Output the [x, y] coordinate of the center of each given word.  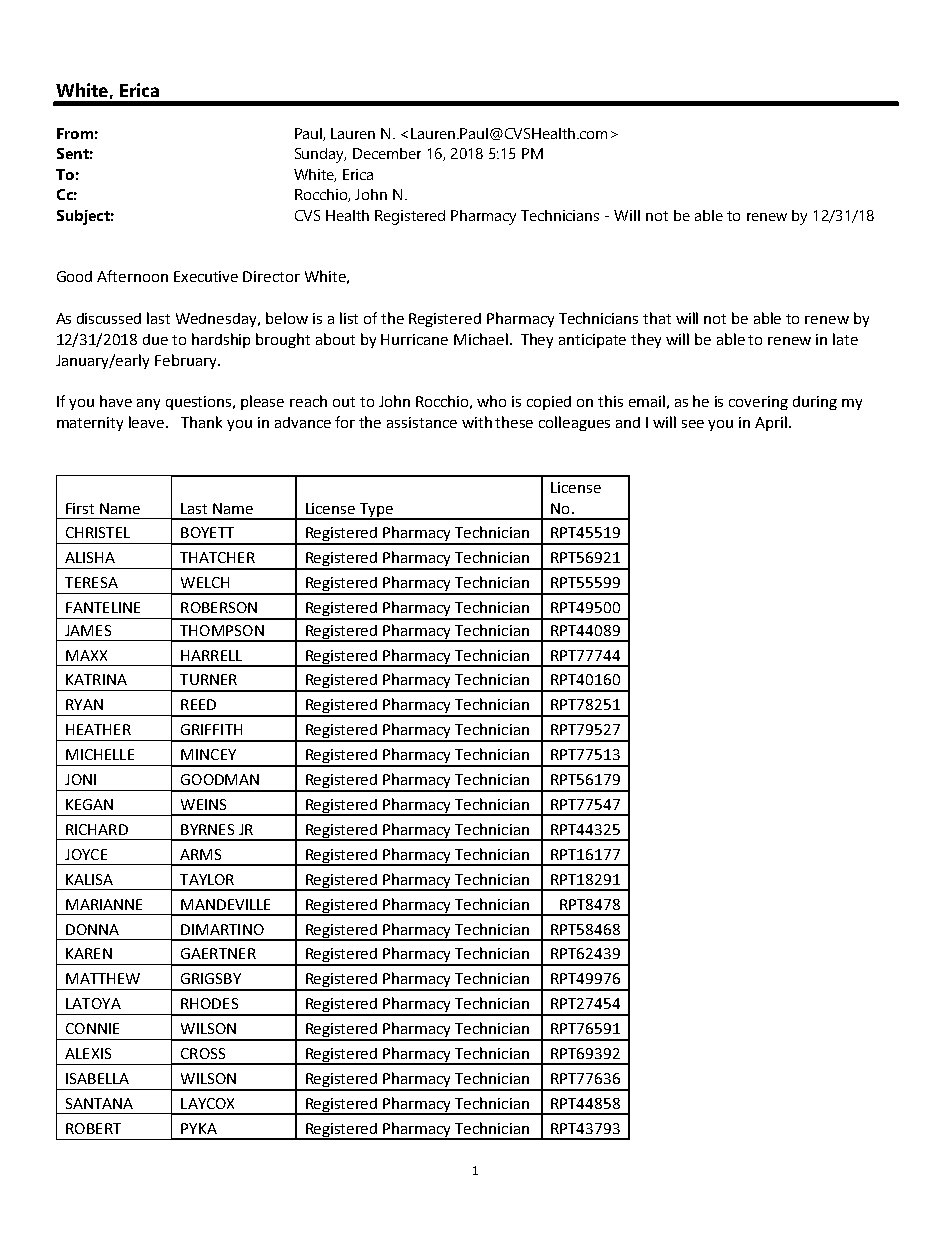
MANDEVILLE [225, 904]
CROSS [203, 1053]
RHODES [209, 1003]
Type [376, 511]
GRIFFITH [211, 729]
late [845, 339]
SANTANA [99, 1103]
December [387, 153]
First [80, 508]
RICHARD [97, 829]
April [772, 423]
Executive [206, 276]
